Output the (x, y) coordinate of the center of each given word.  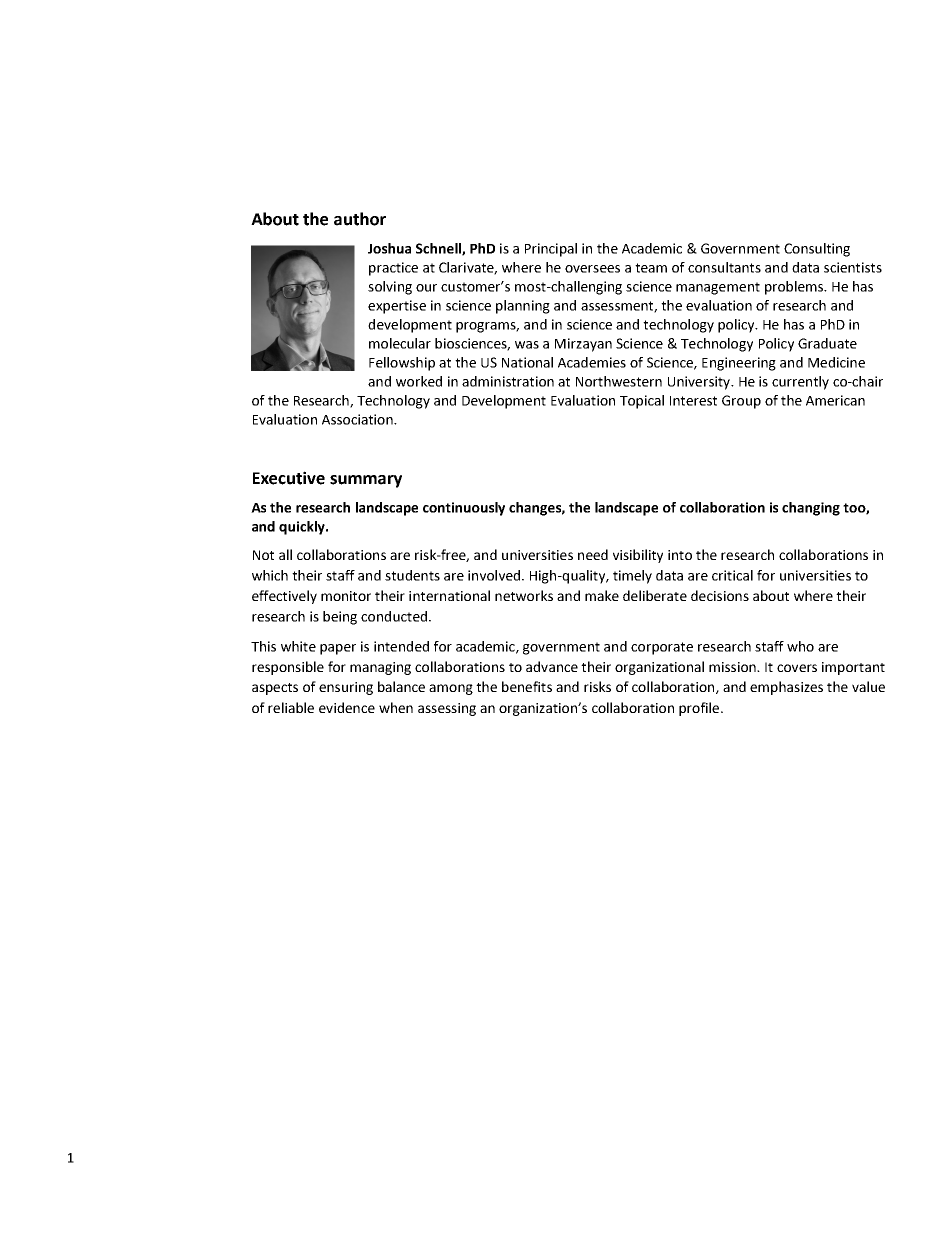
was (527, 345)
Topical (642, 402)
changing (811, 509)
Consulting (817, 250)
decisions (720, 595)
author (360, 219)
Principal (551, 250)
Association (358, 419)
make (602, 595)
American (835, 400)
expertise (397, 307)
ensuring (346, 688)
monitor (346, 596)
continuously (464, 509)
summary (366, 481)
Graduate (827, 343)
